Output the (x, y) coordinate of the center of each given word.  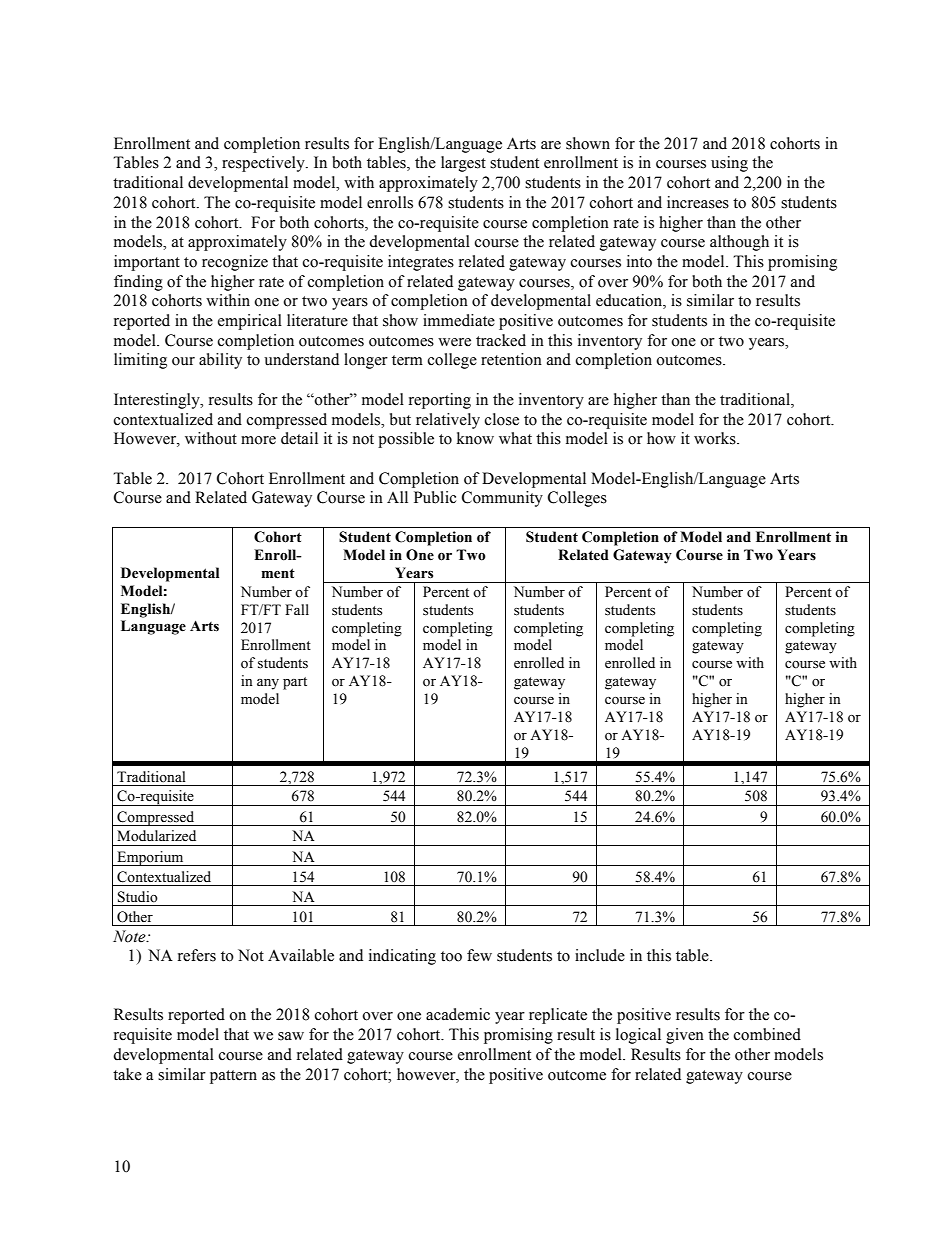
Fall (297, 609)
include (600, 955)
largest (463, 164)
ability (220, 361)
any (268, 684)
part (295, 683)
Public (435, 497)
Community (502, 499)
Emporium (150, 858)
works (716, 438)
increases (698, 202)
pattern (233, 1077)
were (454, 342)
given (685, 1036)
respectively (264, 164)
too (451, 956)
